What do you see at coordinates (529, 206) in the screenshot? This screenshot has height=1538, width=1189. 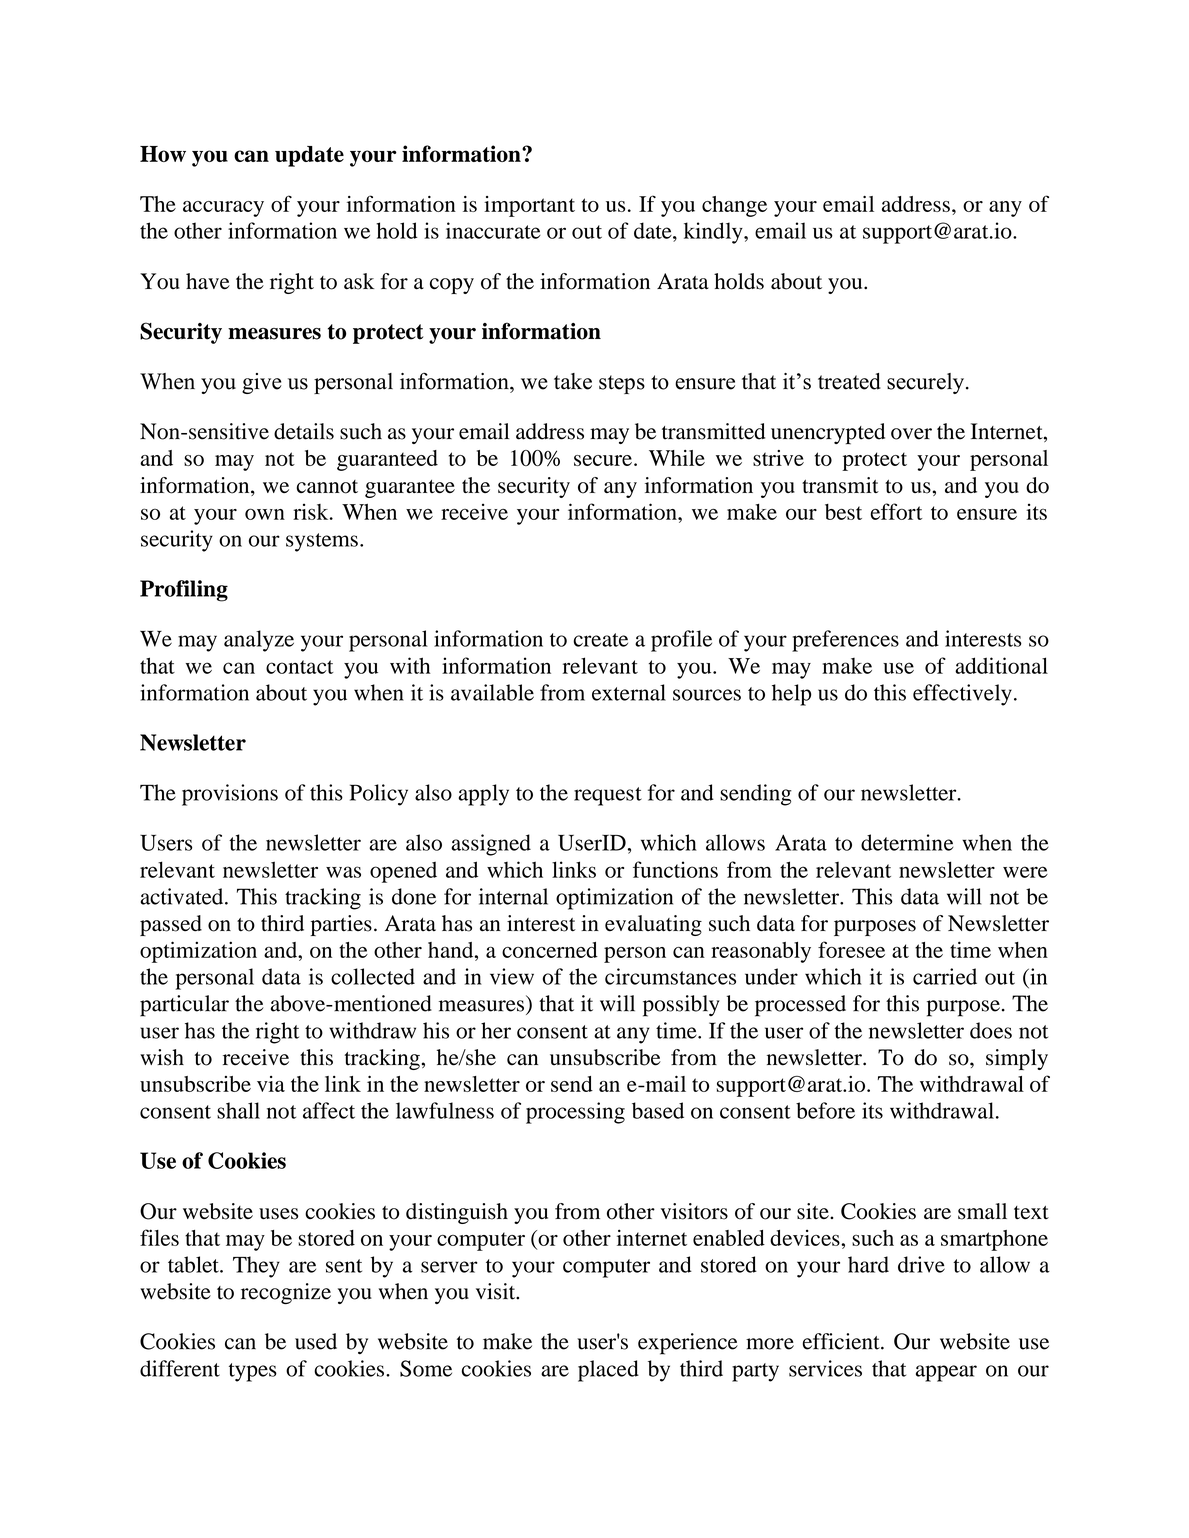 I see `important` at bounding box center [529, 206].
